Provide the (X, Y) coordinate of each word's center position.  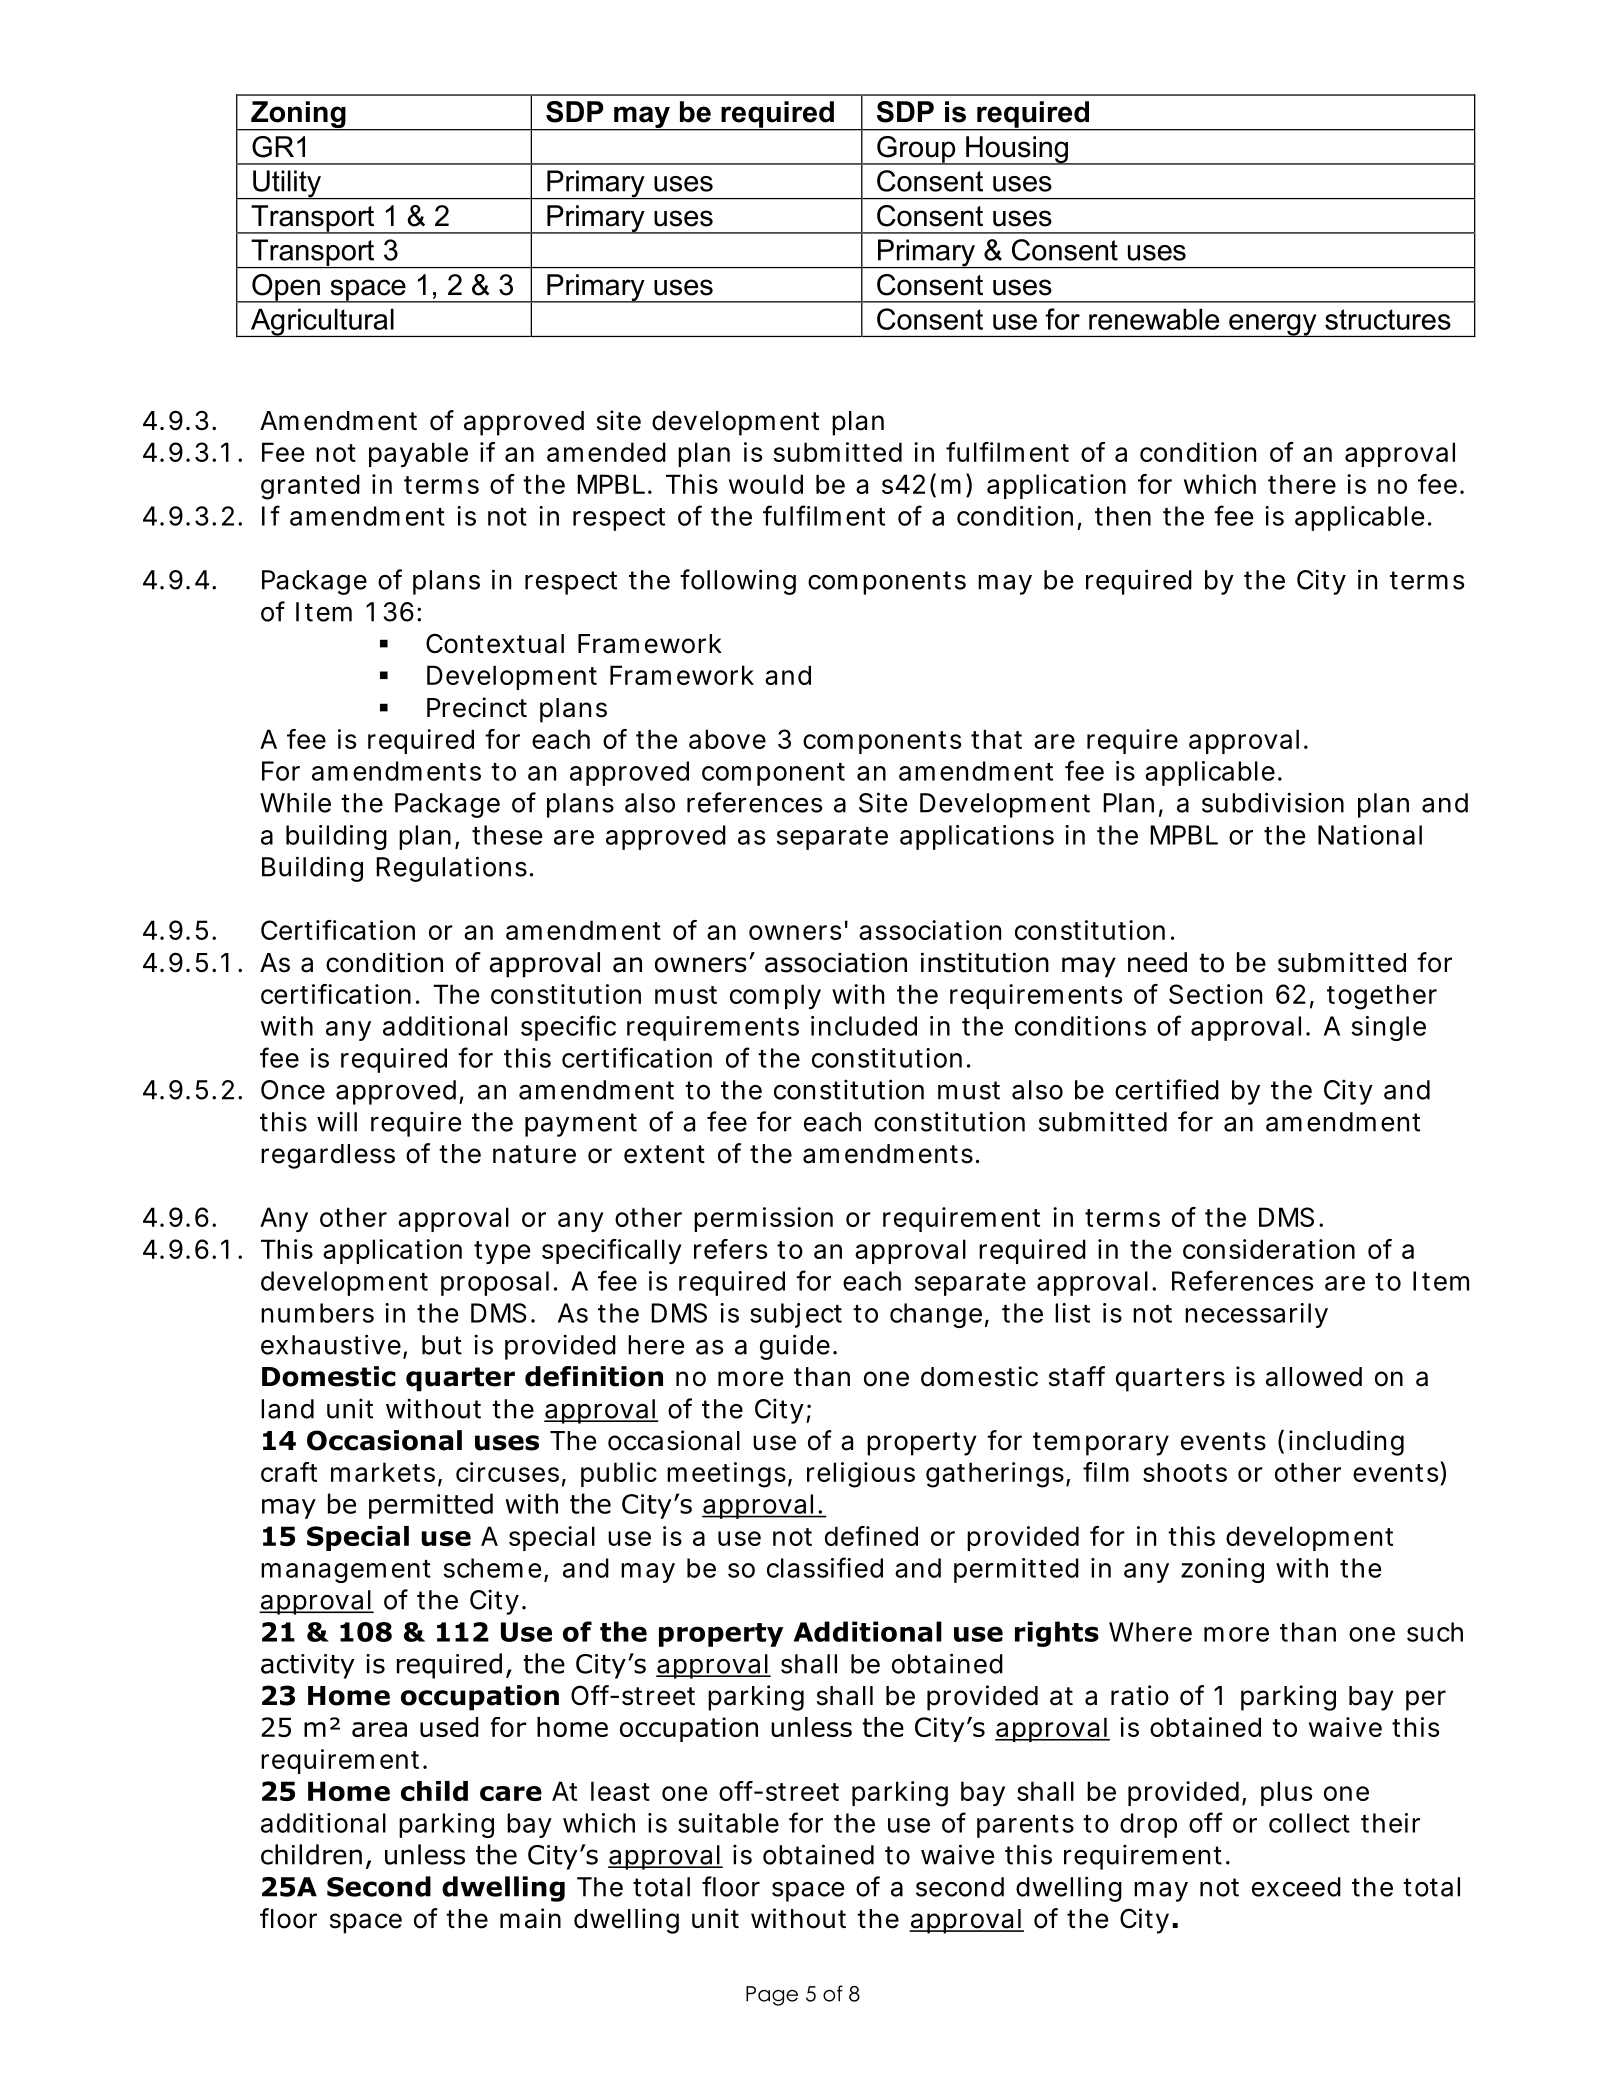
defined (871, 1536)
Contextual (495, 643)
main (530, 1918)
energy (1273, 325)
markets (383, 1472)
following (738, 582)
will (337, 1121)
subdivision (1273, 802)
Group (916, 150)
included (864, 1026)
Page (772, 1996)
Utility (287, 185)
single (1389, 1028)
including (1346, 1443)
